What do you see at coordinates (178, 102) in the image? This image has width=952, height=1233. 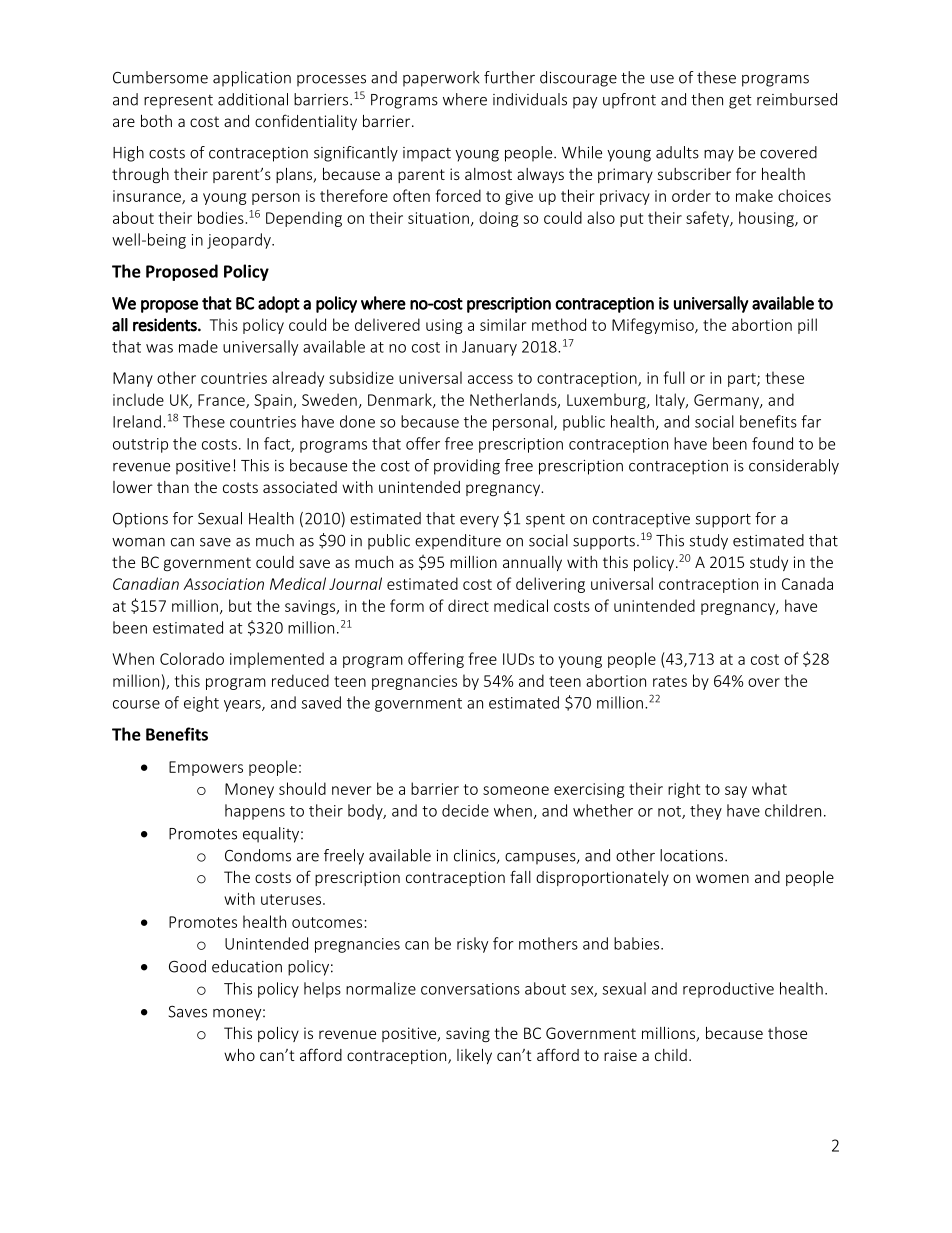 I see `represent` at bounding box center [178, 102].
